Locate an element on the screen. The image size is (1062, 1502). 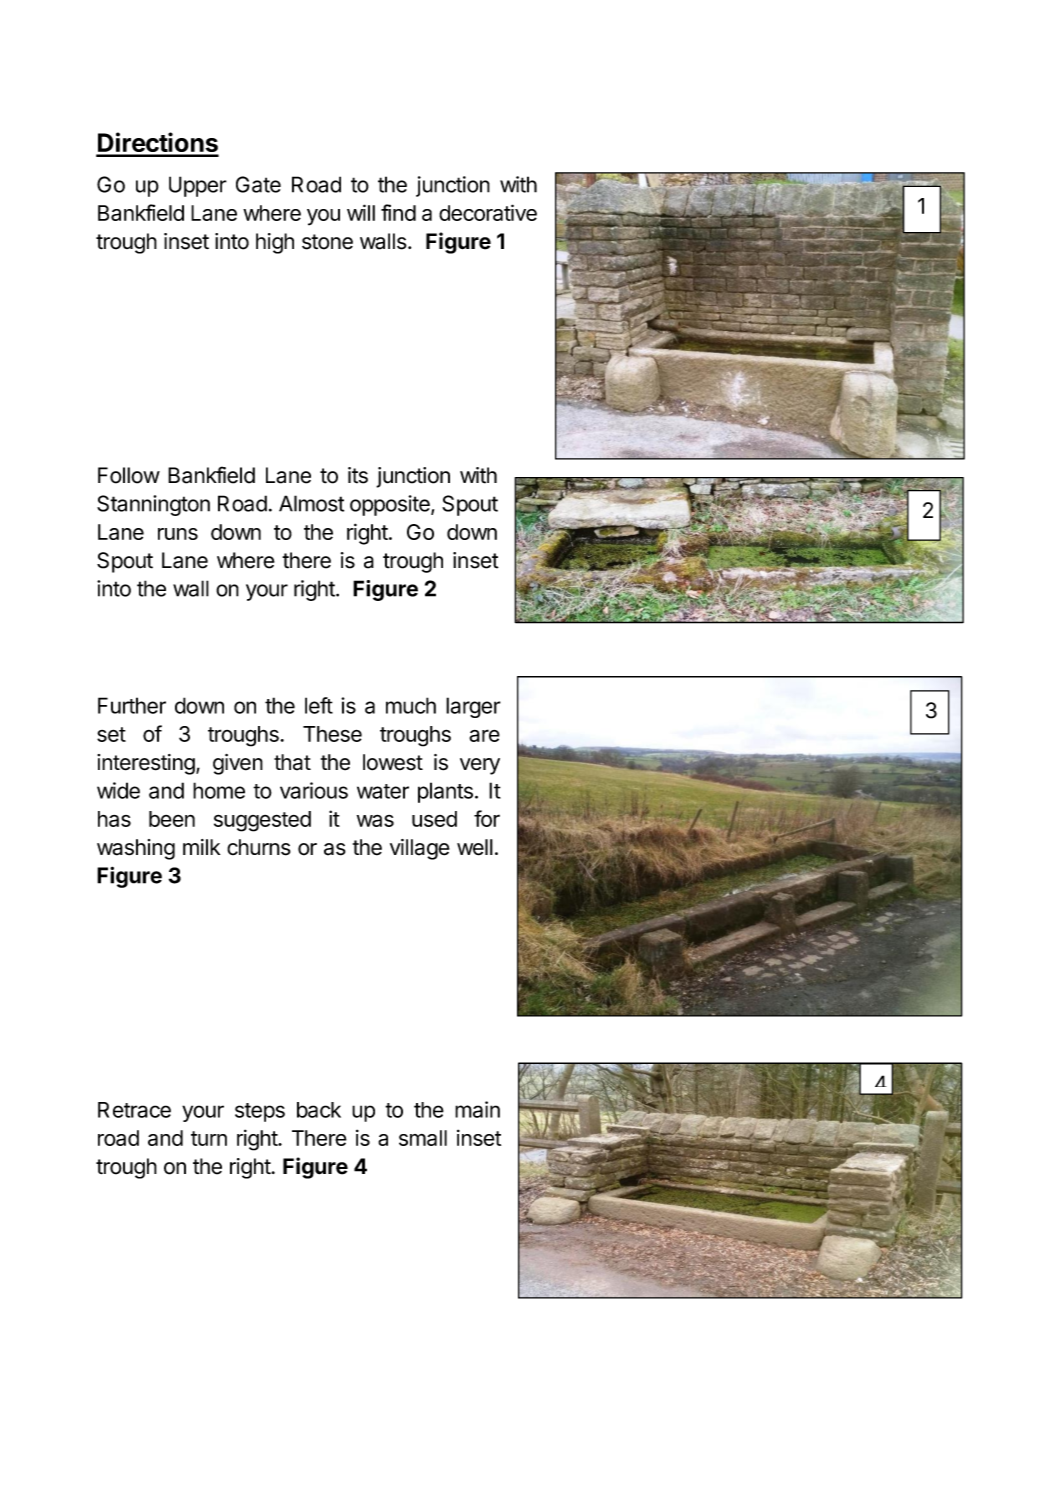
opposite is located at coordinates (391, 505).
